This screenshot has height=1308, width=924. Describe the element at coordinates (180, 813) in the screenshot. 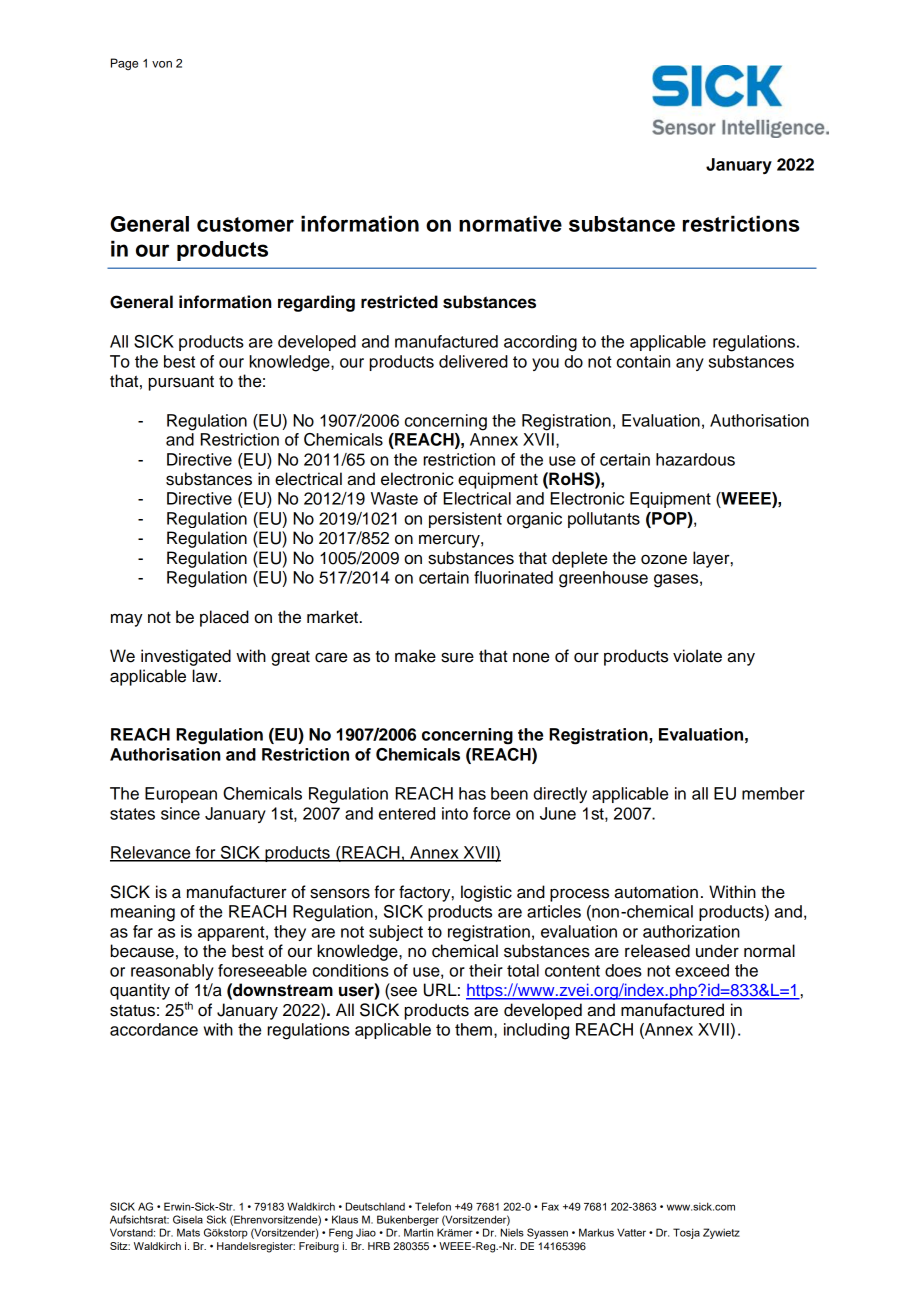

I see `since` at that location.
